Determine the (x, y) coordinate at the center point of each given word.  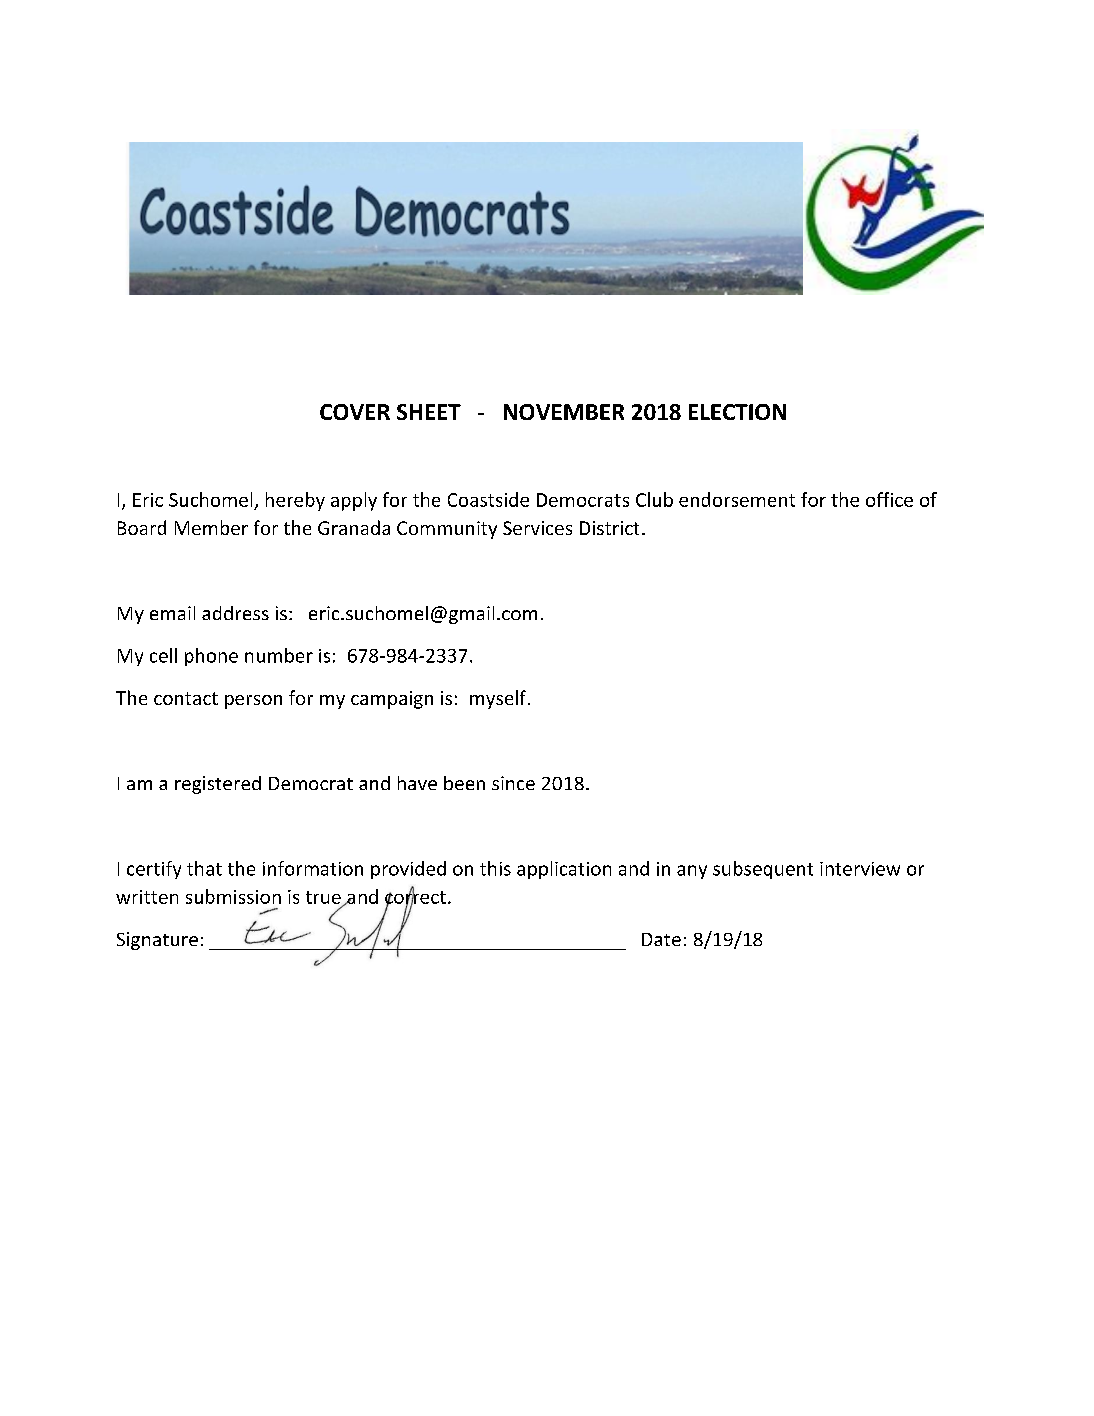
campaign (392, 700)
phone (211, 657)
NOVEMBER (564, 412)
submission (233, 896)
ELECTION (737, 412)
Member (211, 527)
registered (218, 785)
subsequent (763, 870)
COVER (355, 412)
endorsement (737, 499)
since (513, 783)
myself (499, 699)
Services (537, 528)
